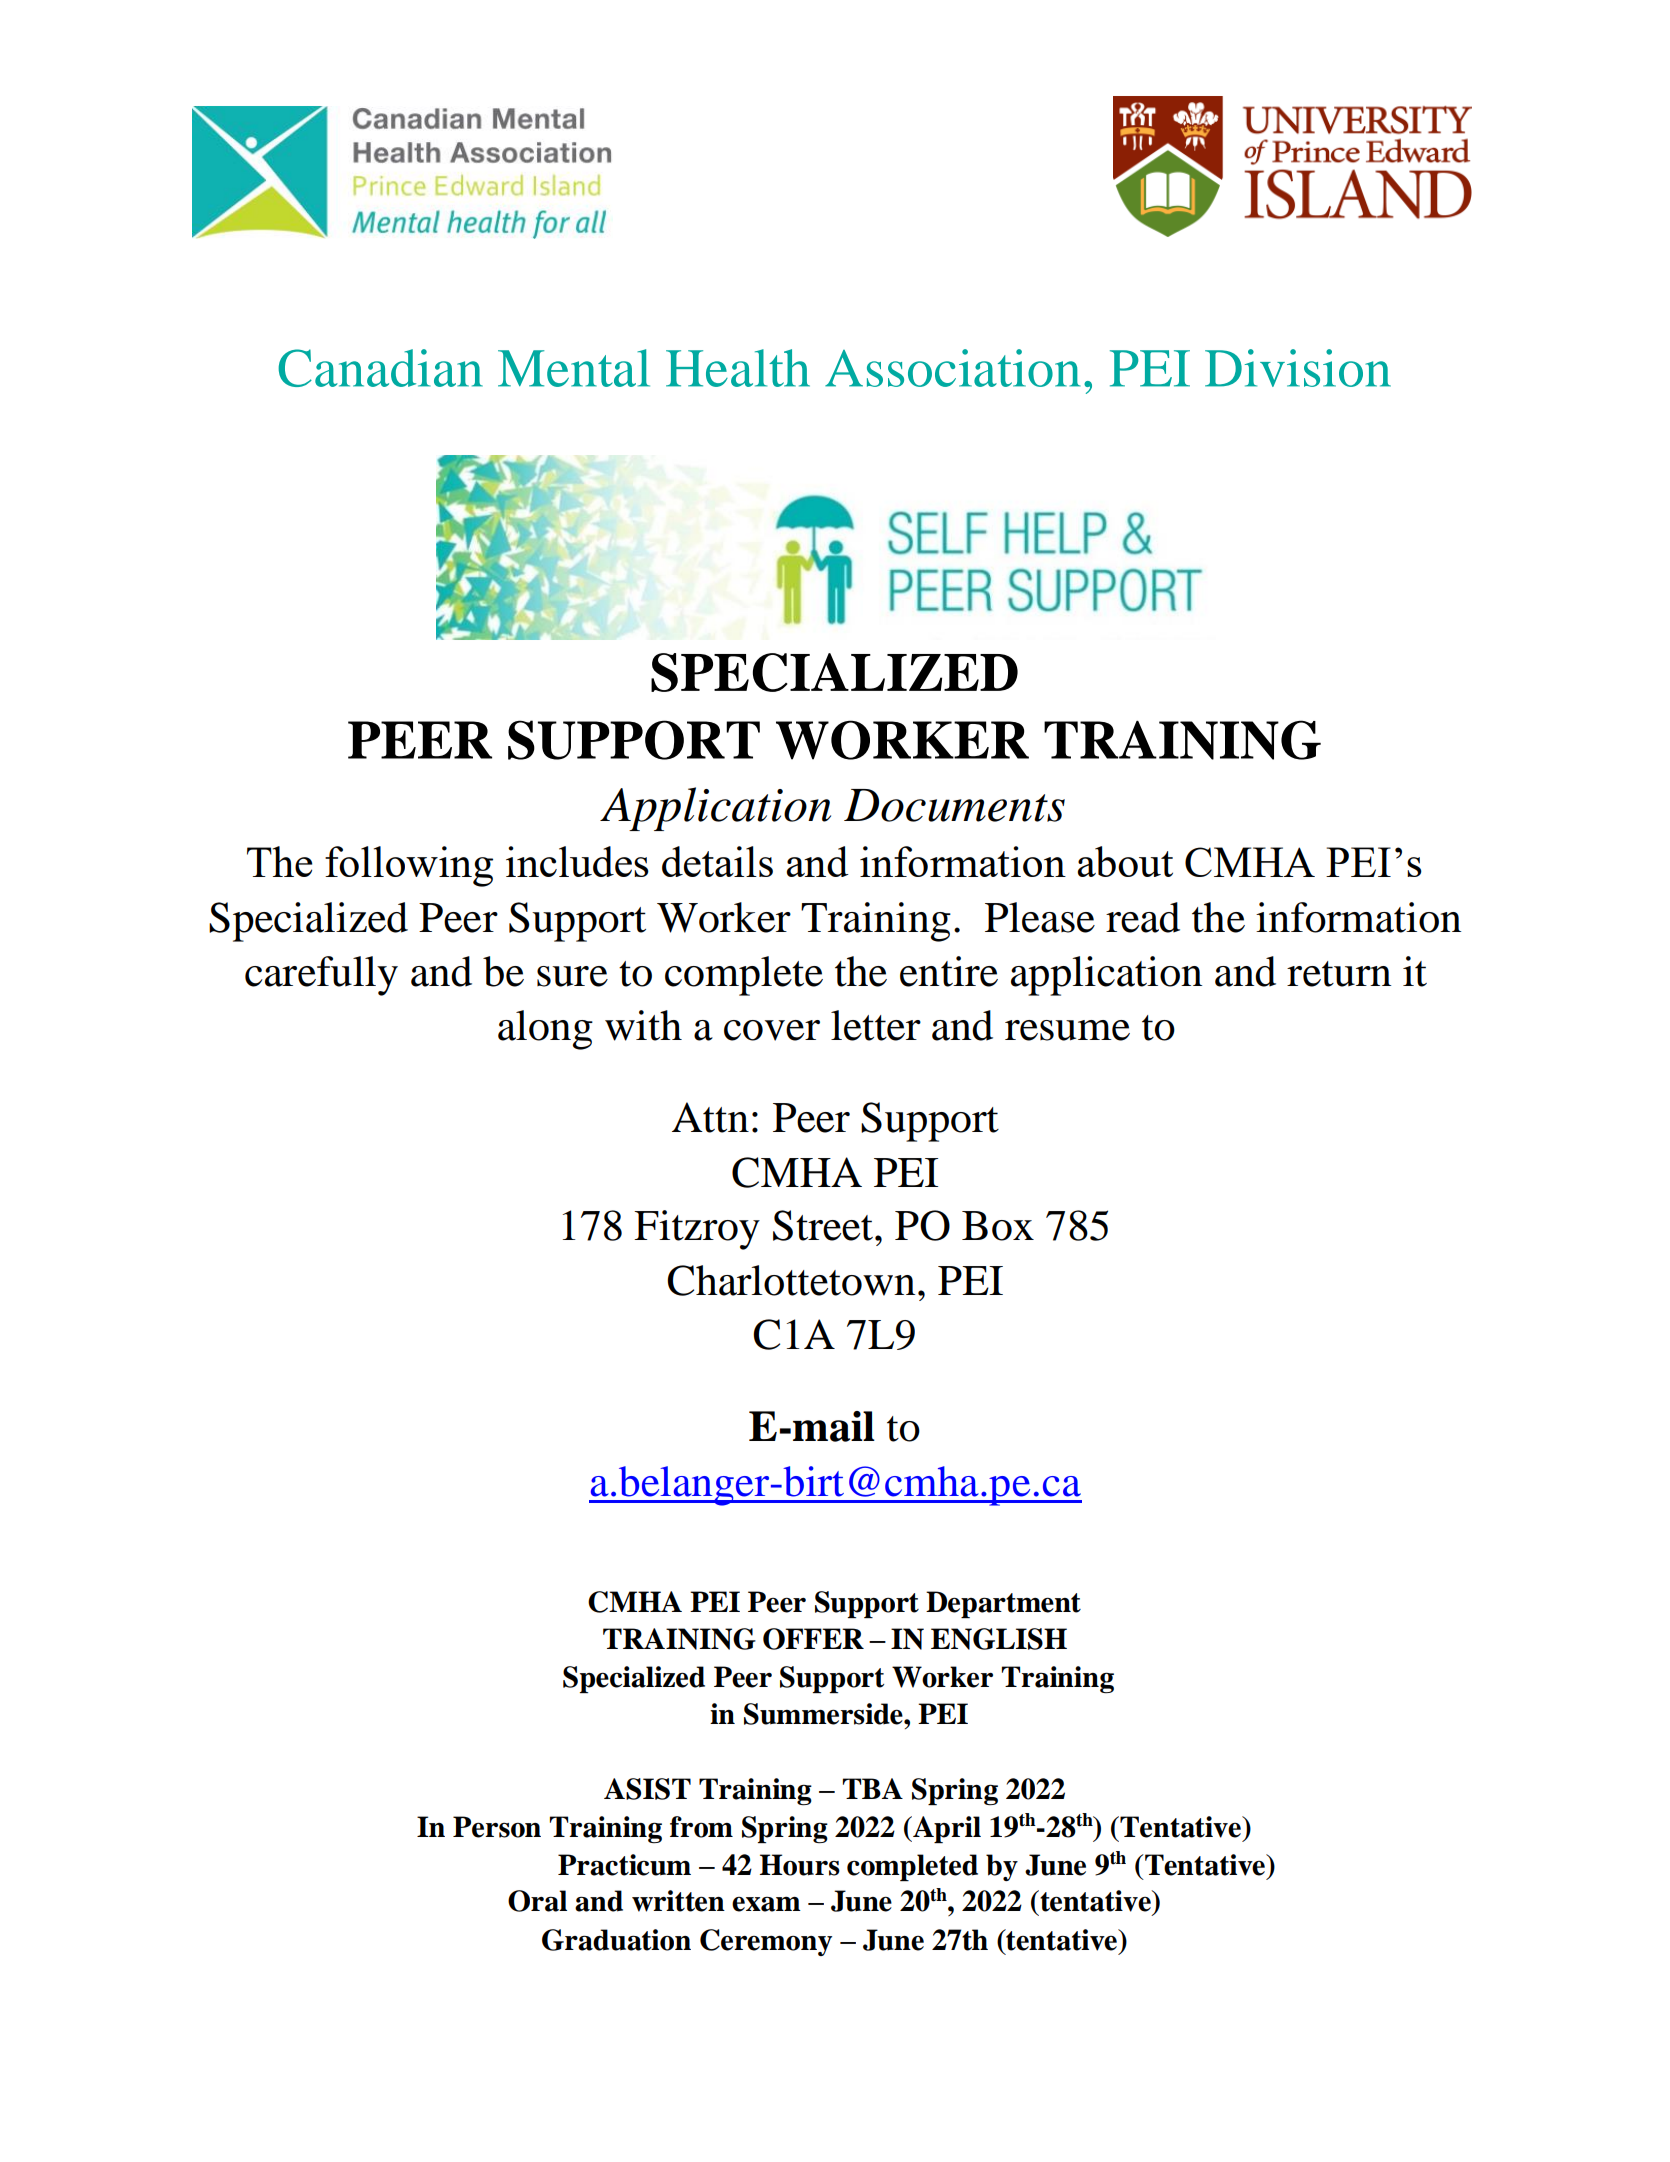 The image size is (1670, 2162). Describe the element at coordinates (1067, 1030) in the document. I see `resume` at that location.
